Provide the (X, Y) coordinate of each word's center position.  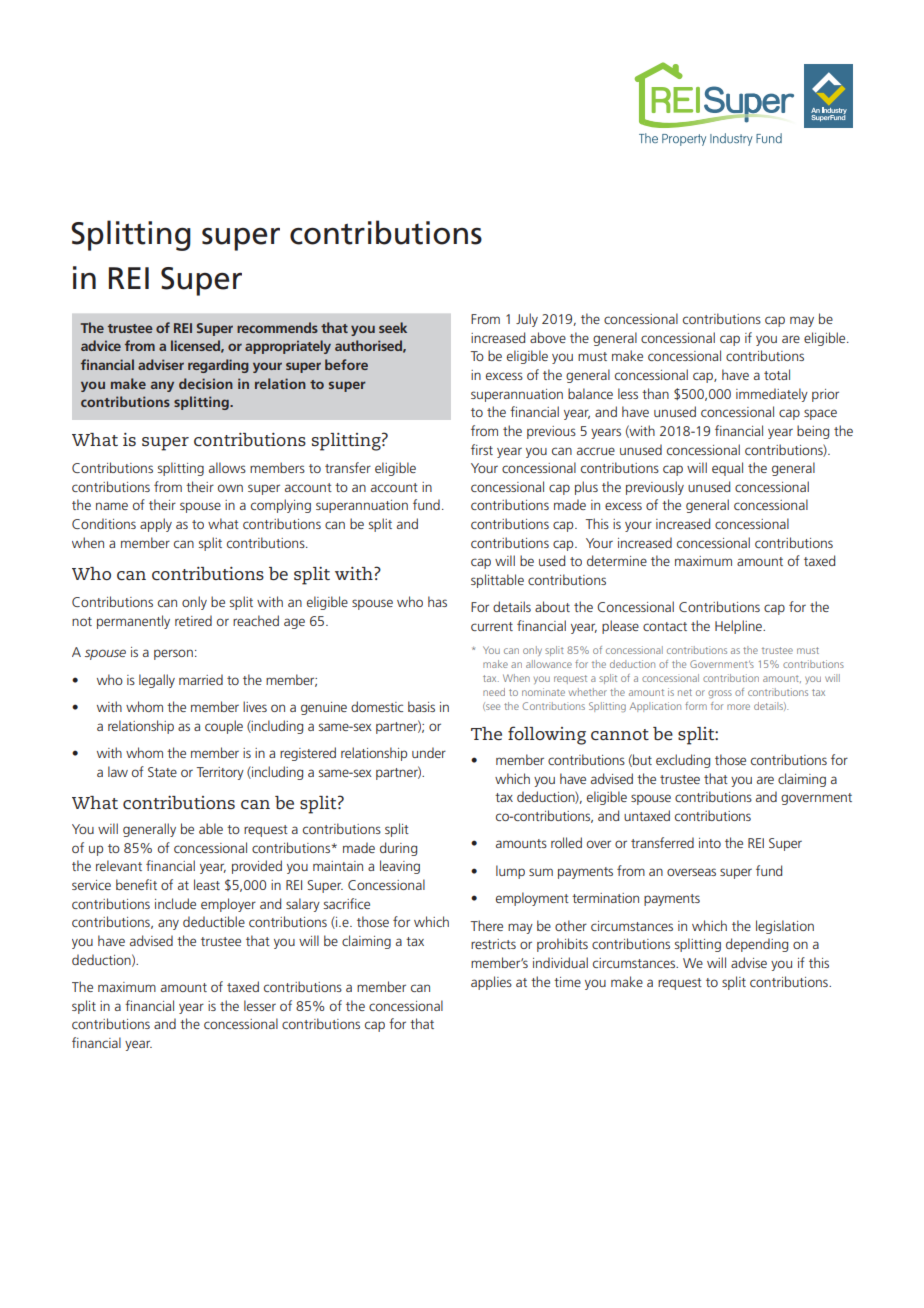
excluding (683, 761)
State (162, 772)
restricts (493, 944)
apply (156, 525)
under (429, 752)
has (437, 601)
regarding (218, 366)
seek (393, 327)
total (777, 374)
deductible (214, 921)
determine (617, 560)
